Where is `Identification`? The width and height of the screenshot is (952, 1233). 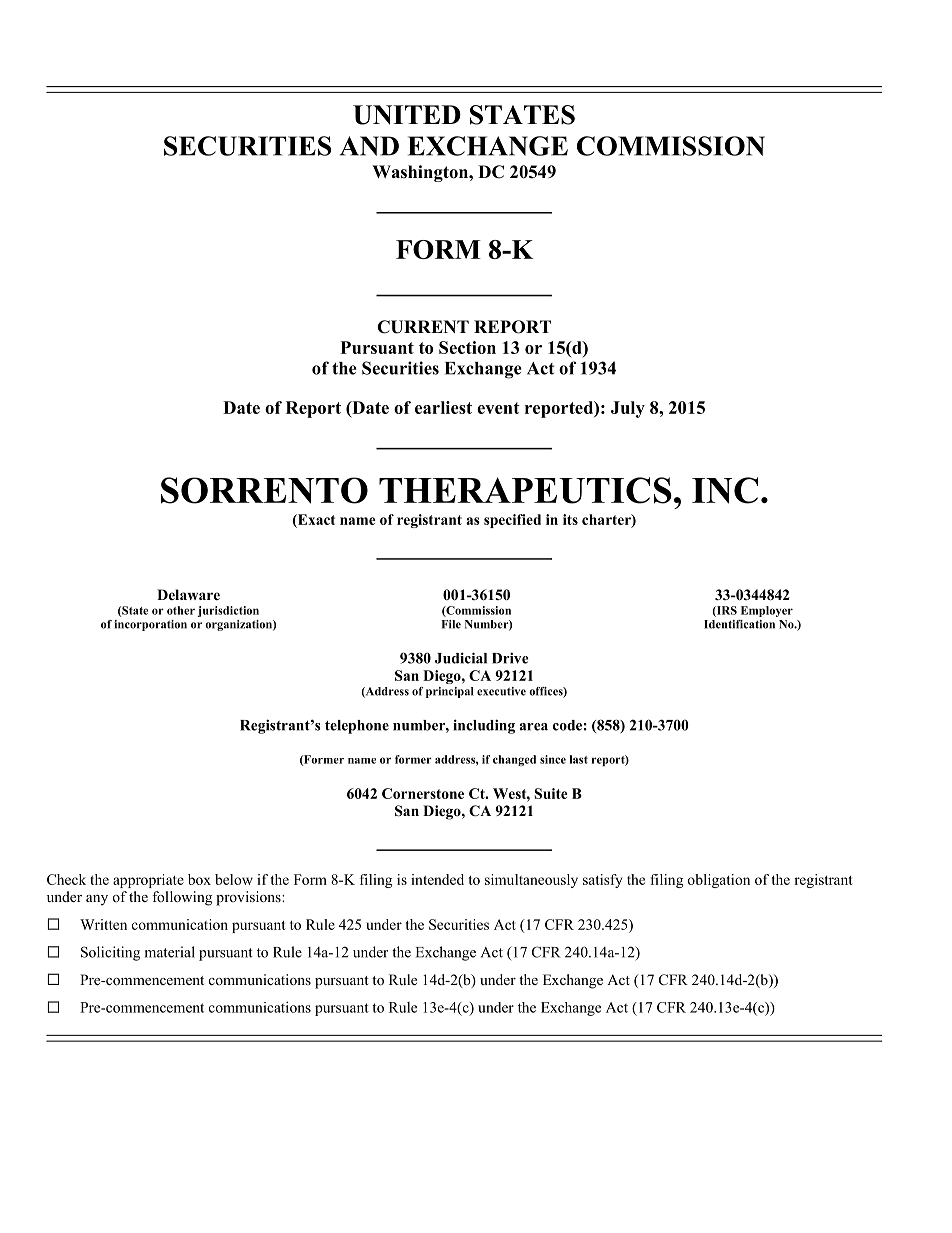
Identification is located at coordinates (739, 624).
